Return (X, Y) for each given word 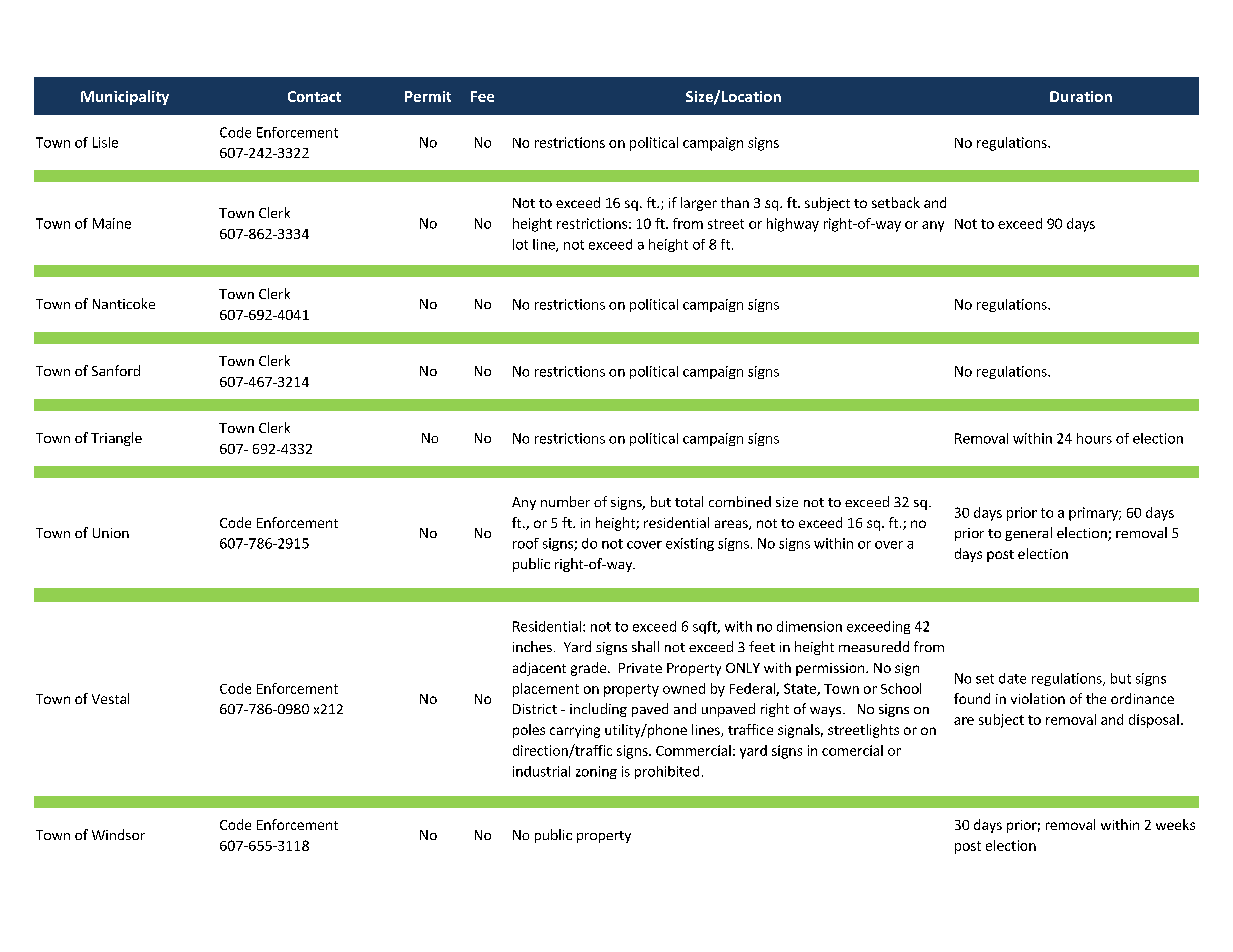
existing (690, 544)
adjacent (539, 669)
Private (640, 668)
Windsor (118, 834)
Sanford (116, 370)
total (689, 501)
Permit (428, 96)
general (1028, 534)
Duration (1081, 96)
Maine (112, 223)
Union (111, 533)
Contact (314, 96)
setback (896, 202)
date (1012, 678)
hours (1094, 438)
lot (520, 244)
